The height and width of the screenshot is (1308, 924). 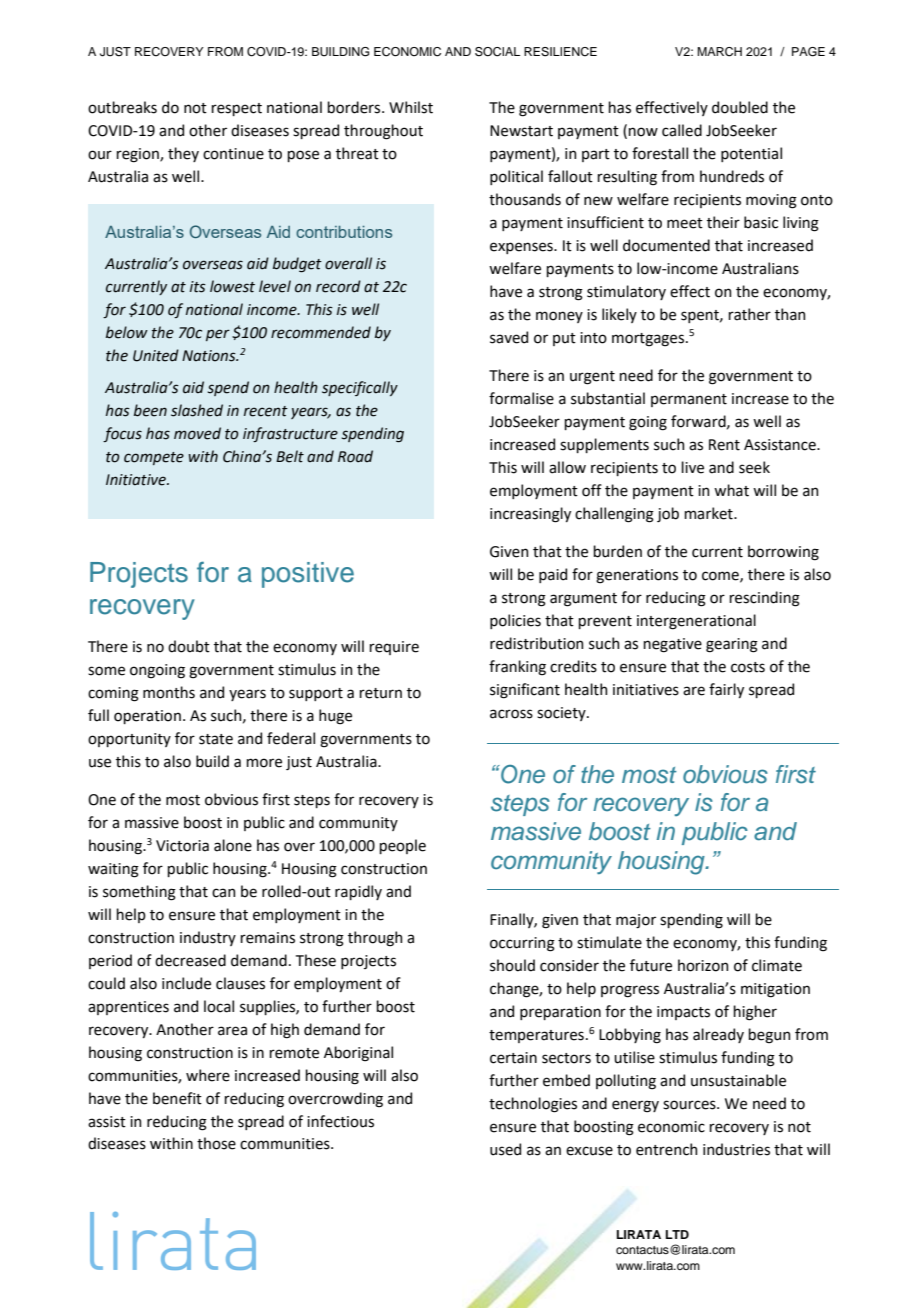 What do you see at coordinates (236, 109) in the screenshot?
I see `respect` at bounding box center [236, 109].
